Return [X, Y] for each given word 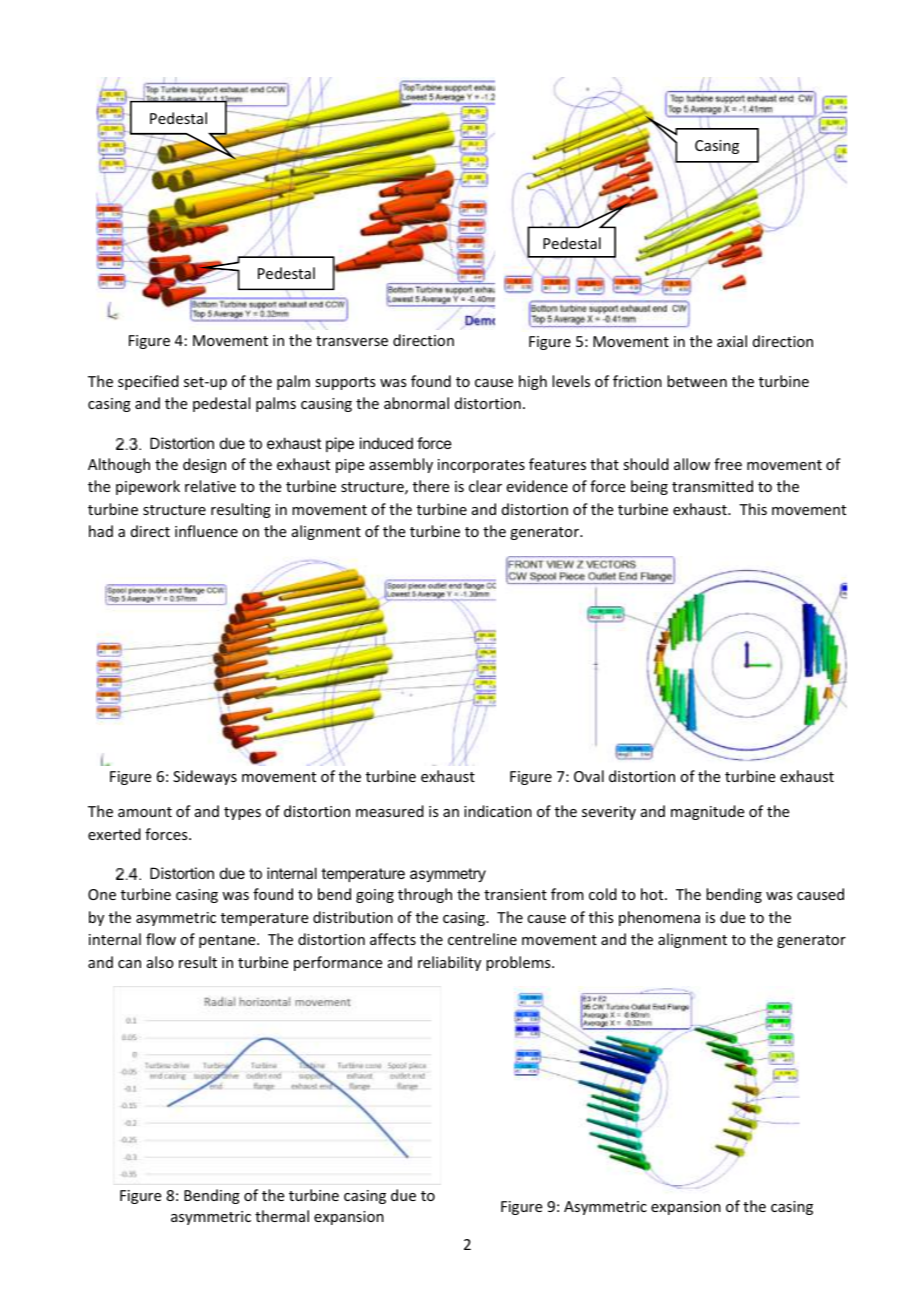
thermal [282, 1216]
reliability [449, 963]
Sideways [205, 777]
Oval [589, 776]
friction [637, 381]
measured [390, 811]
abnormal [416, 403]
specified [148, 382]
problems [519, 963]
